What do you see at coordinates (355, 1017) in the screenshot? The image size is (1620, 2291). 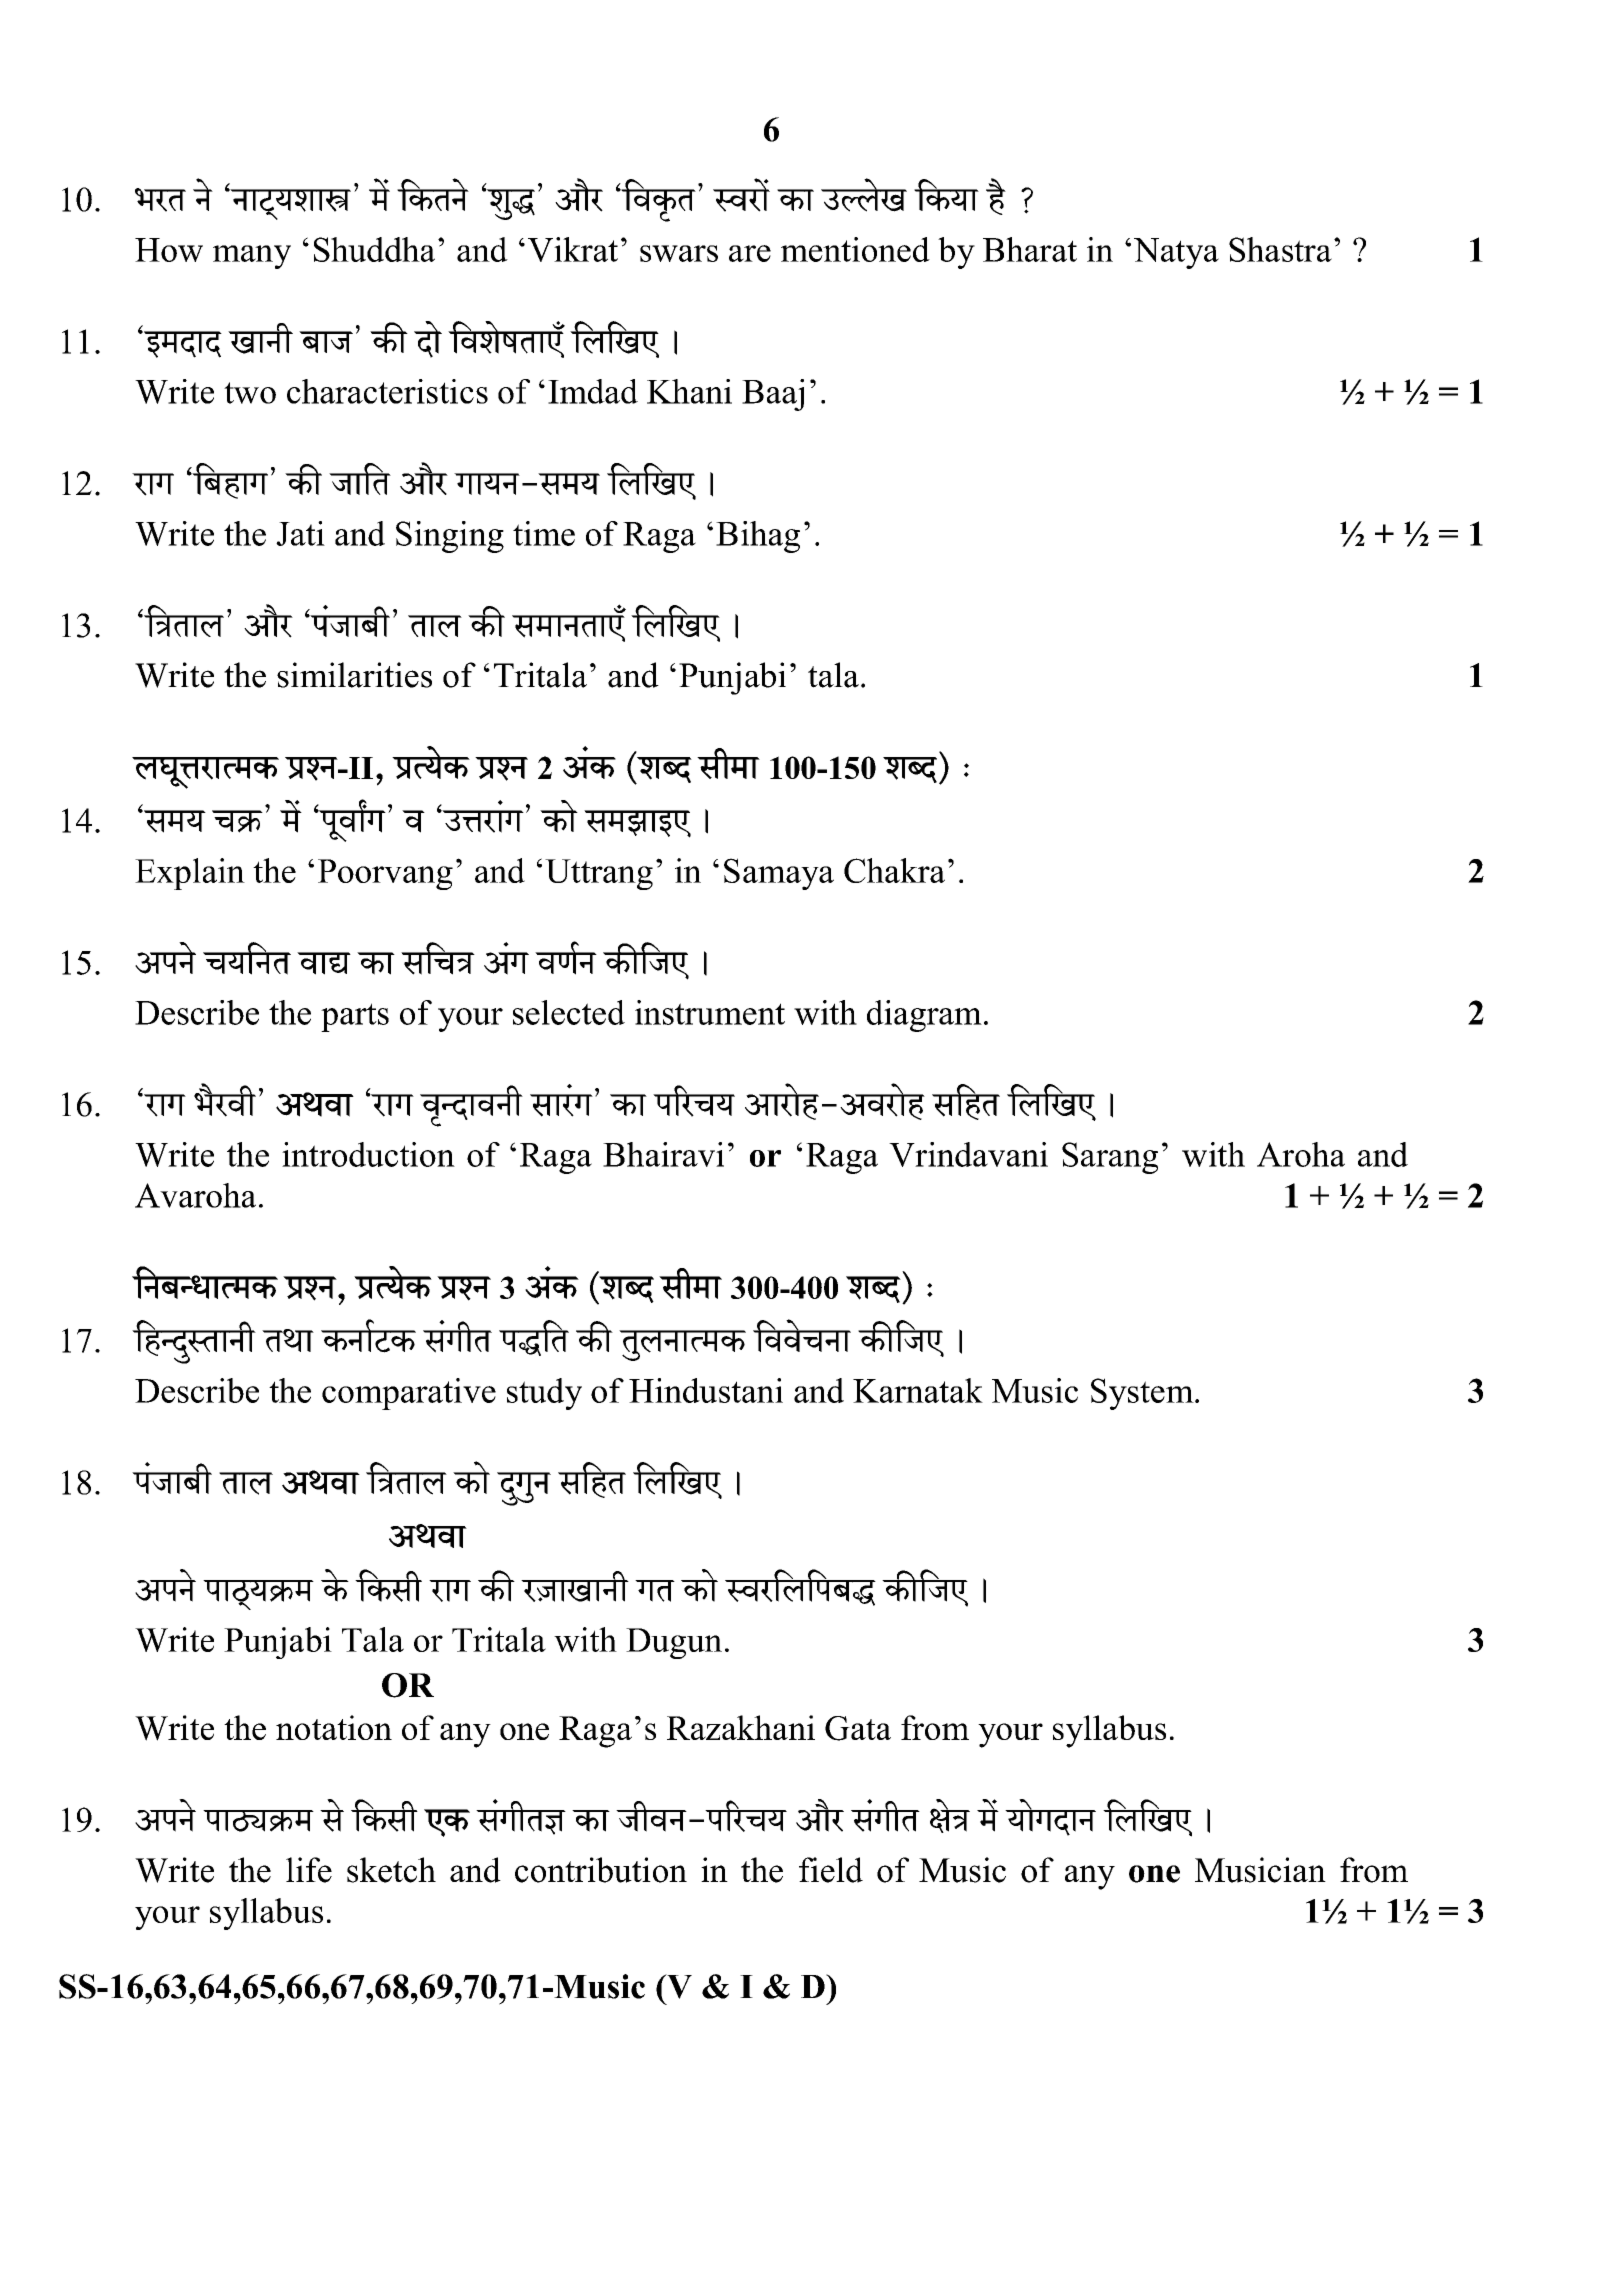 I see `parts` at bounding box center [355, 1017].
